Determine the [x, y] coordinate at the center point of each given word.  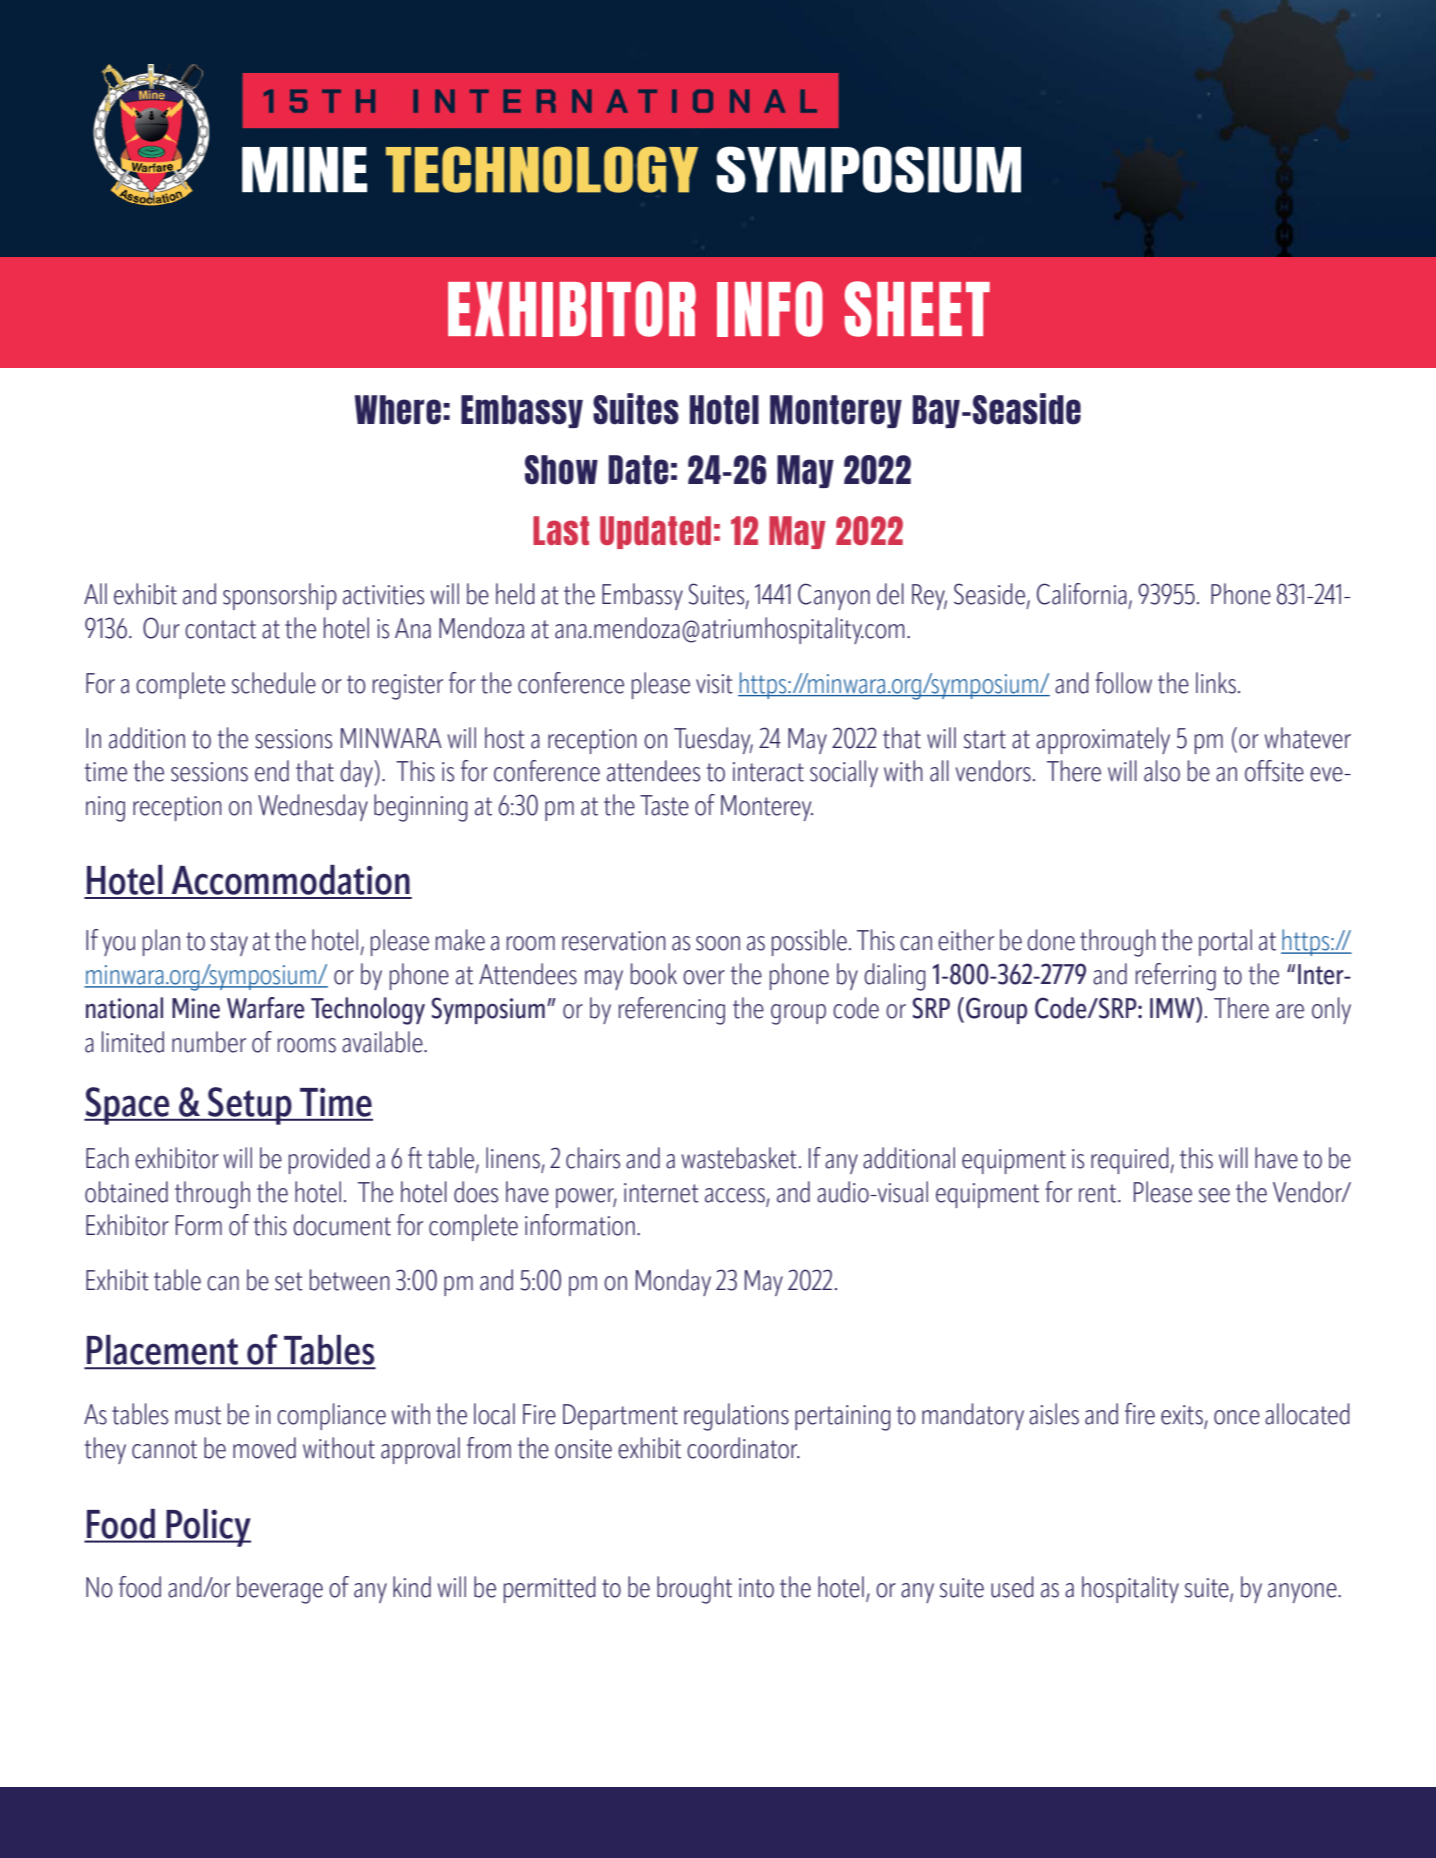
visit [714, 684]
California [1082, 594]
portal [1225, 942]
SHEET [917, 309]
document [342, 1225]
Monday [673, 1282]
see [1214, 1195]
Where [398, 410]
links [1216, 683]
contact [220, 629]
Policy [207, 1528]
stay [229, 944]
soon [718, 943]
